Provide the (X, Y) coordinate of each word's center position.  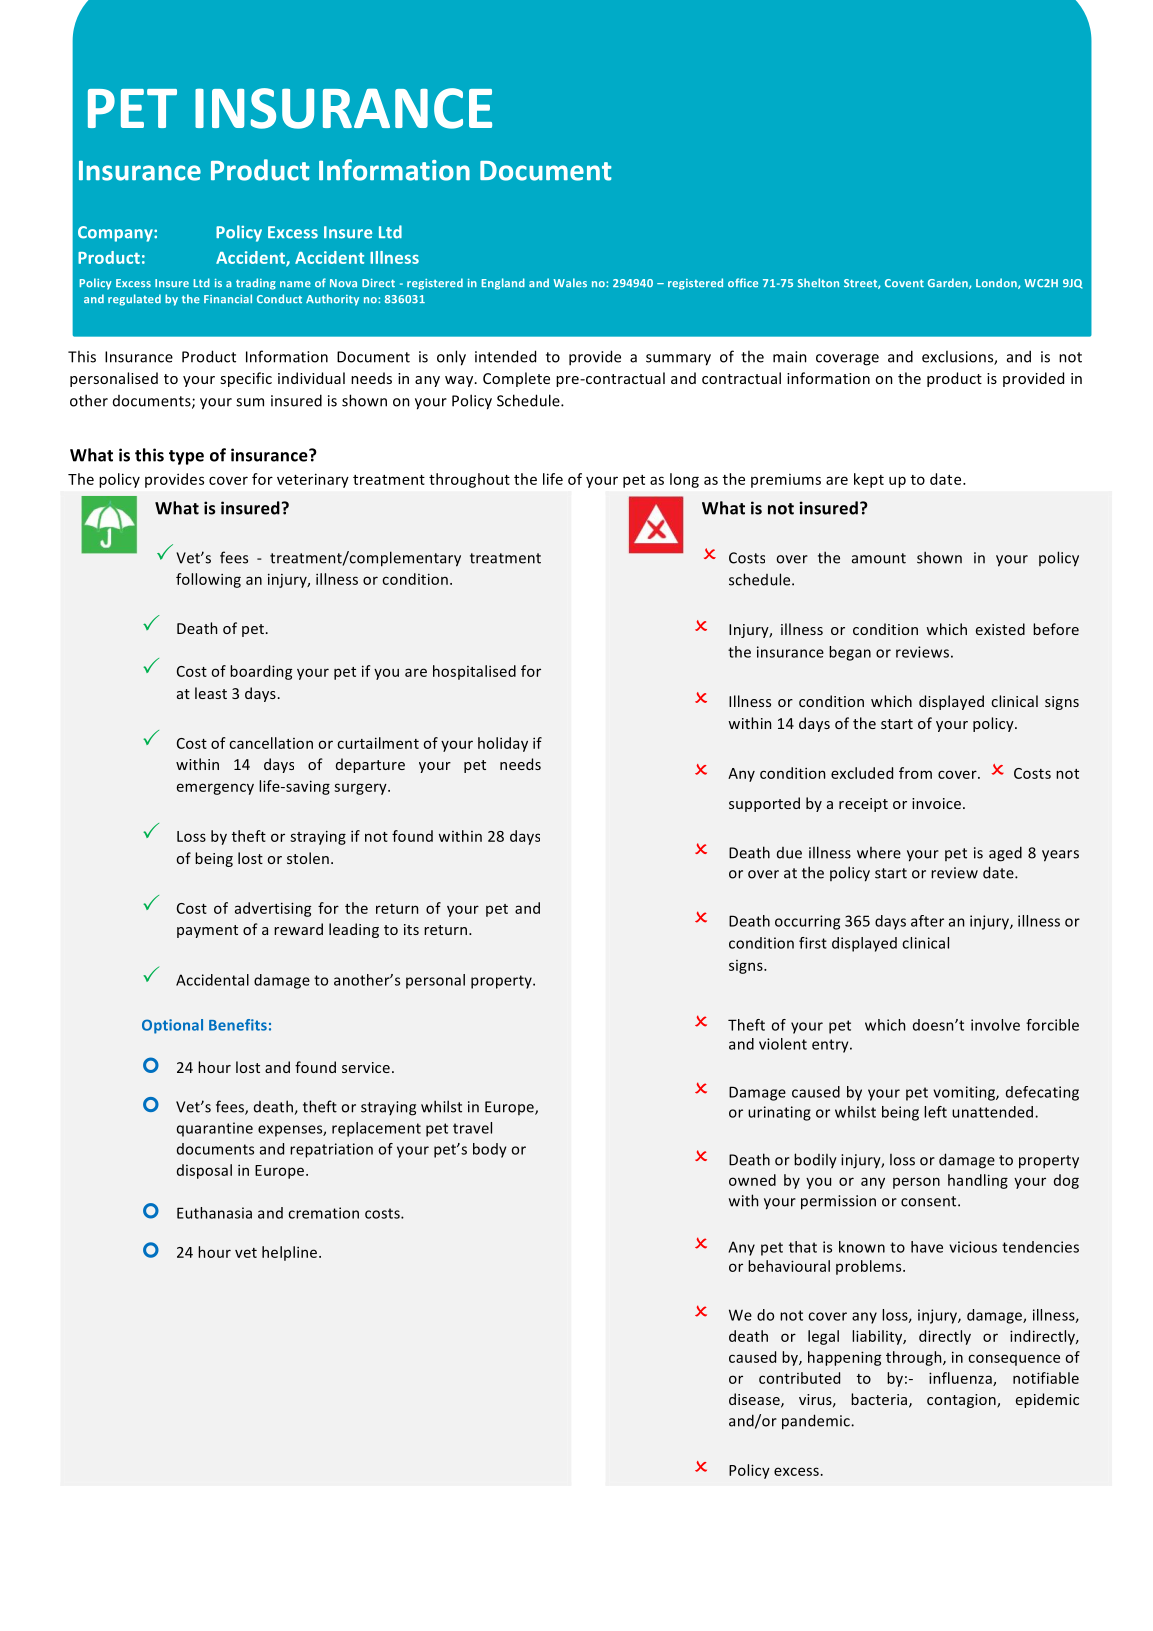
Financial (228, 298)
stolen (308, 858)
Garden (949, 283)
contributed (799, 1378)
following (208, 580)
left (935, 1112)
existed (1000, 629)
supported (764, 804)
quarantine (215, 1129)
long (684, 480)
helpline (291, 1253)
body (490, 1150)
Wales (570, 283)
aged (1005, 854)
